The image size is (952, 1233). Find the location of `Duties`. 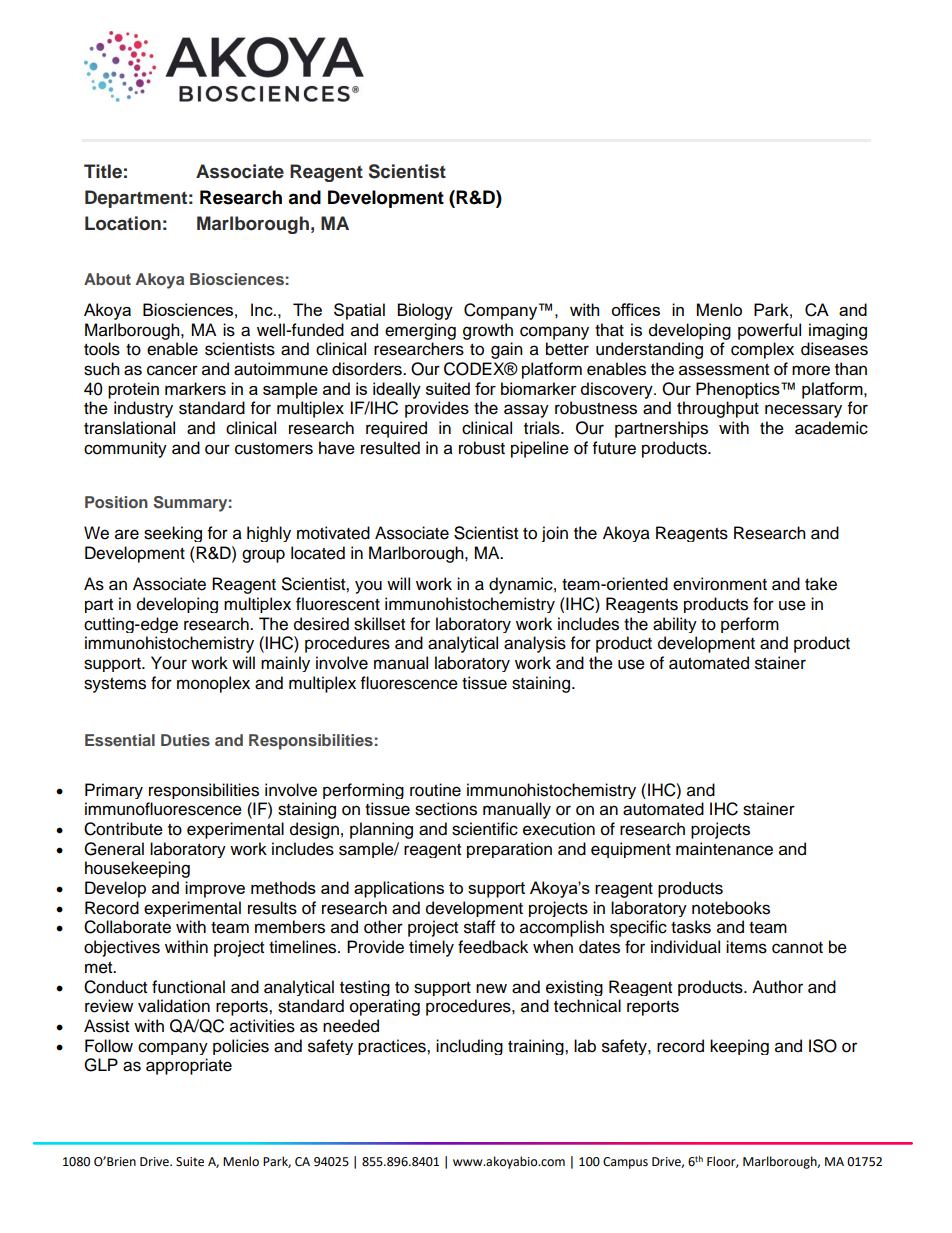

Duties is located at coordinates (185, 740).
